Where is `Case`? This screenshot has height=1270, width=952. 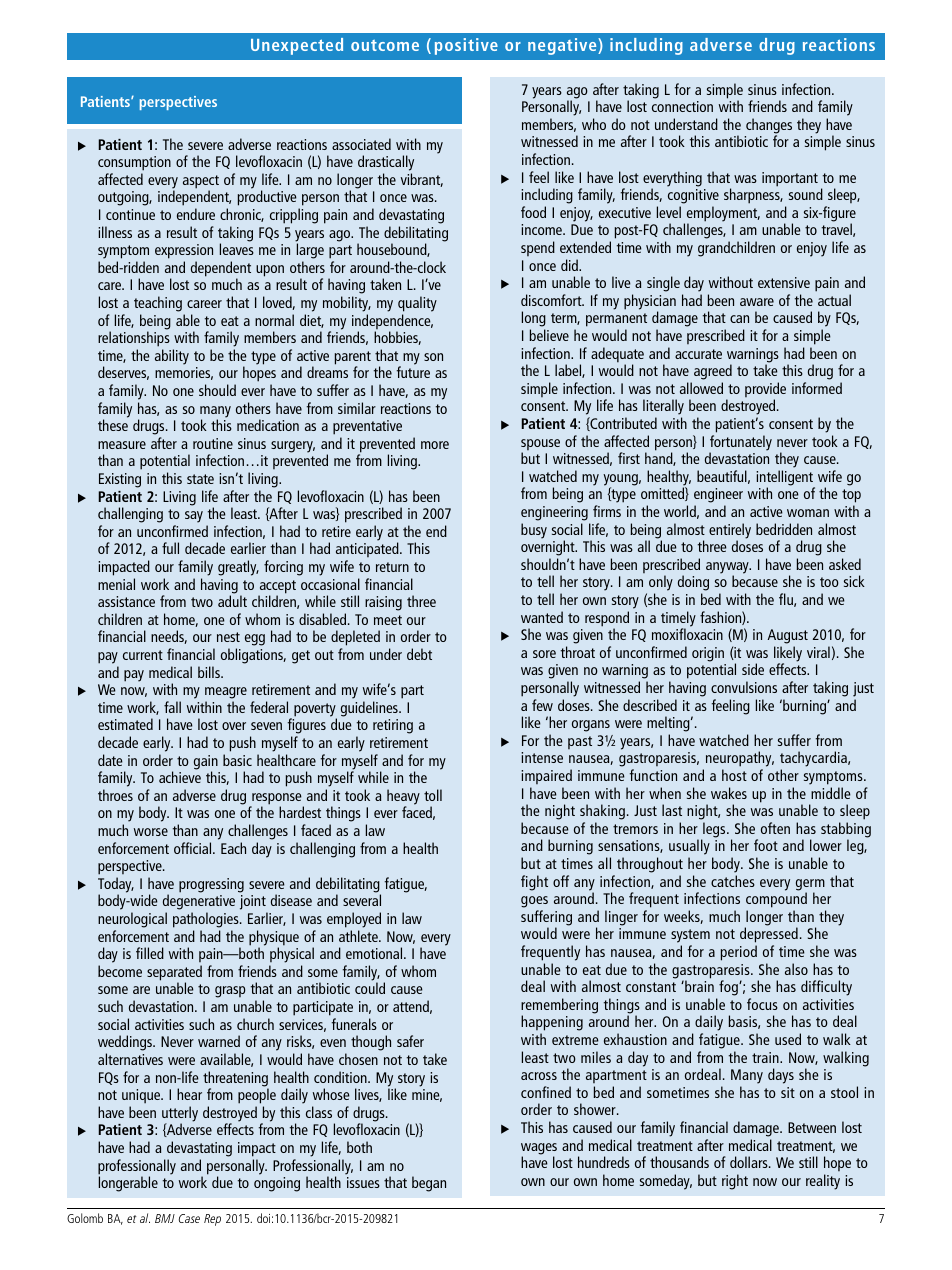 Case is located at coordinates (189, 1218).
